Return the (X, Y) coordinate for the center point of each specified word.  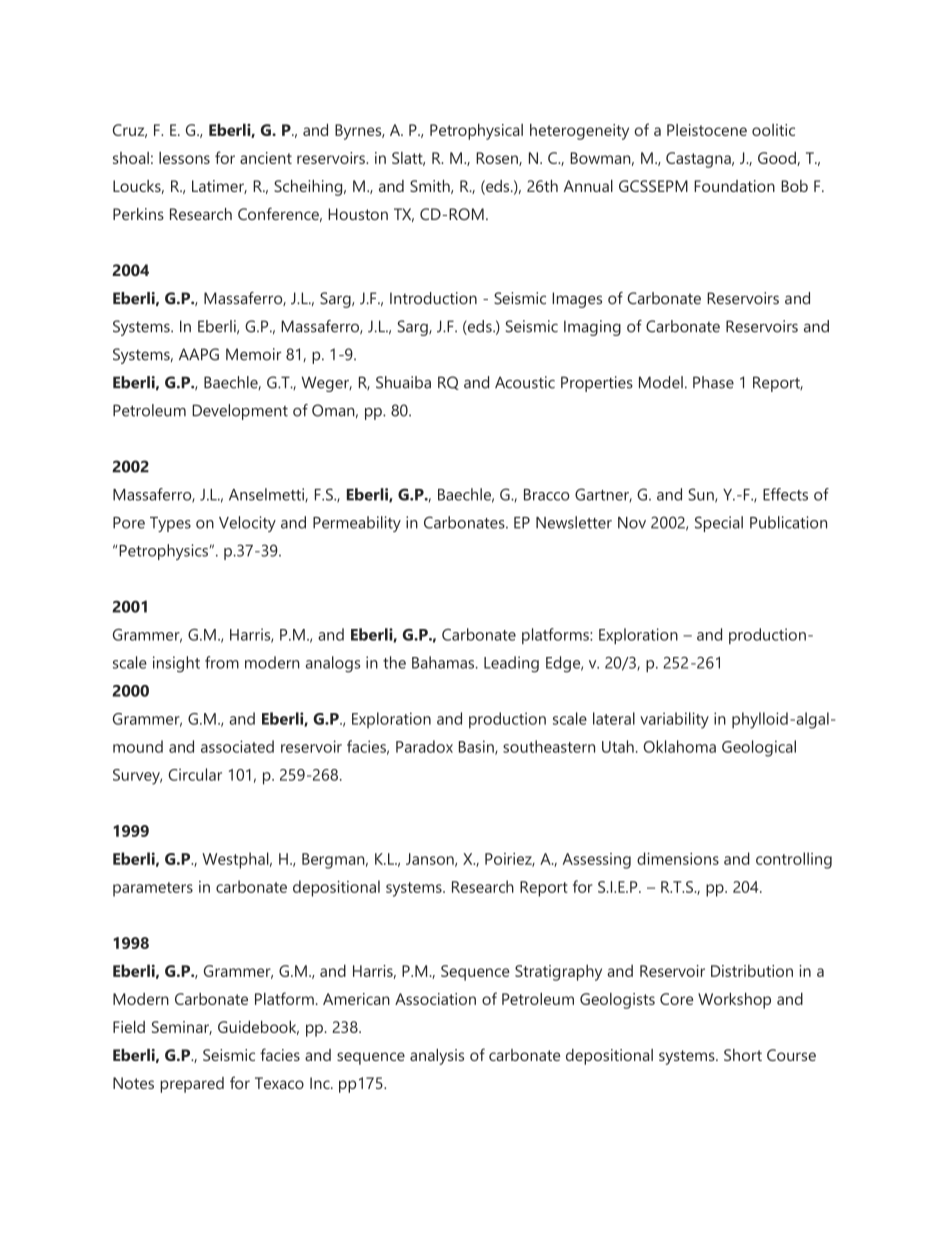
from (222, 662)
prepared (192, 1085)
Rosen (498, 159)
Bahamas (444, 662)
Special (719, 524)
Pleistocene (707, 130)
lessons (184, 158)
